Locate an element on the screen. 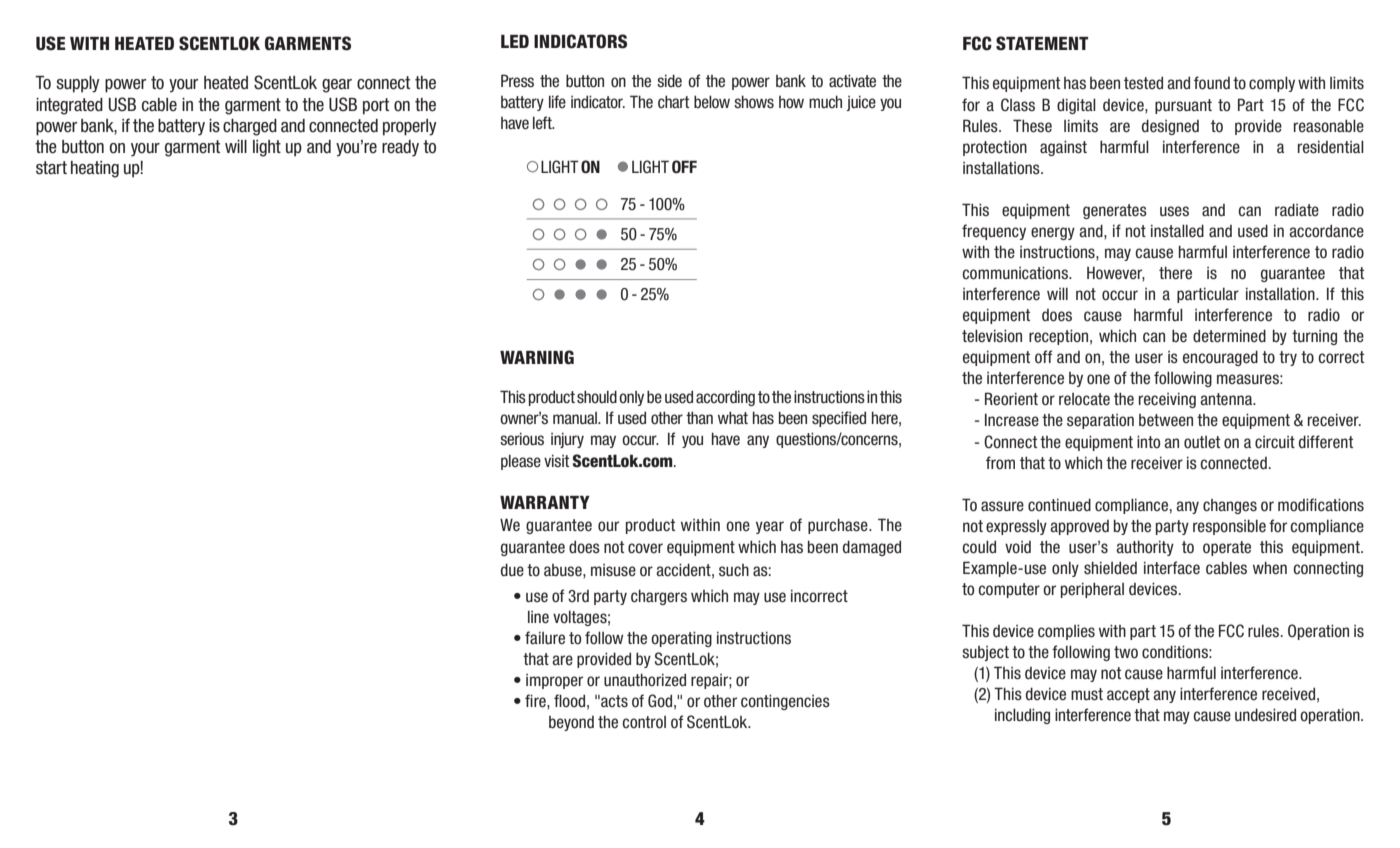 This screenshot has width=1400, height=848. improper is located at coordinates (554, 681).
